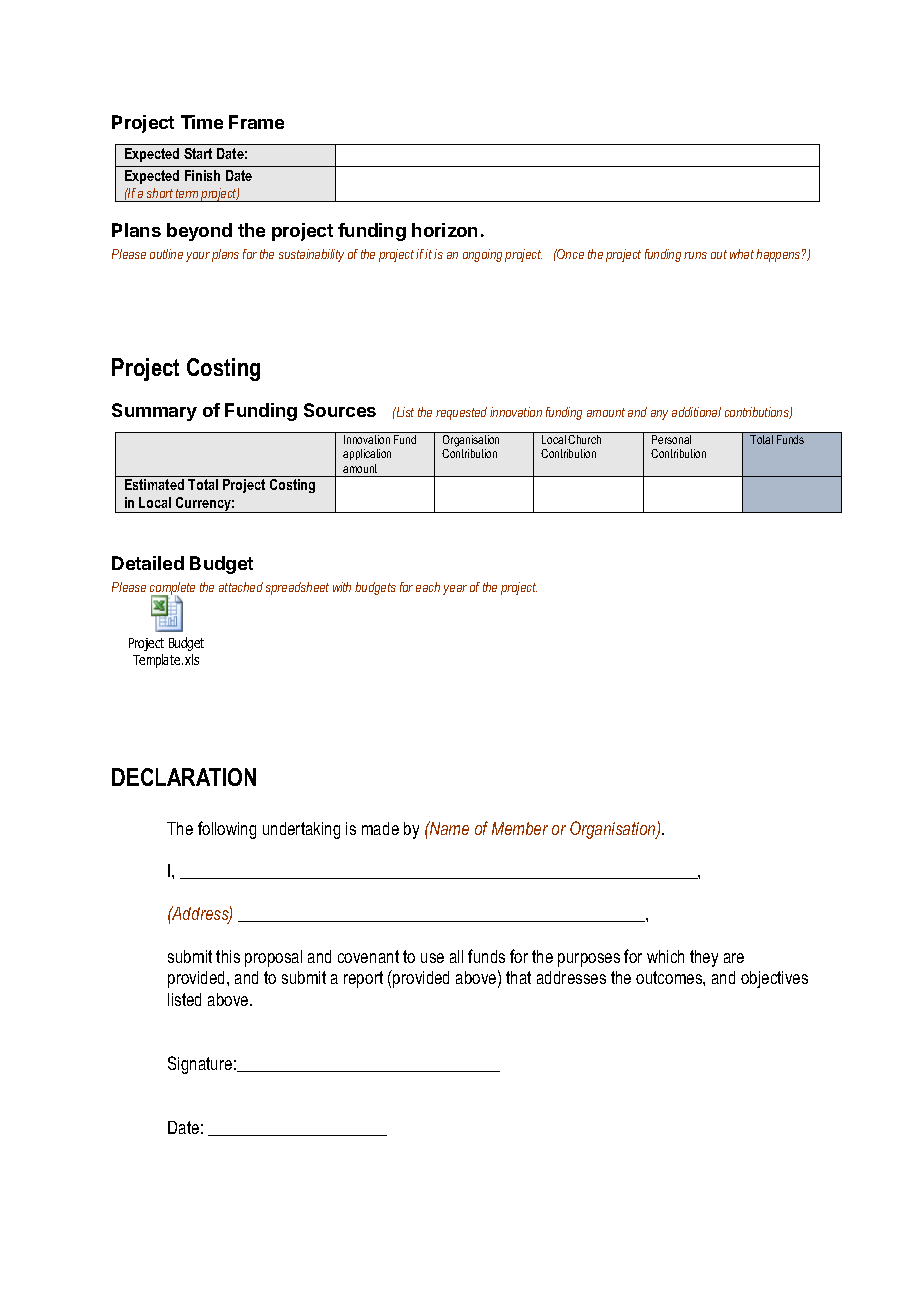 The image size is (924, 1308). I want to click on requested, so click(461, 413).
